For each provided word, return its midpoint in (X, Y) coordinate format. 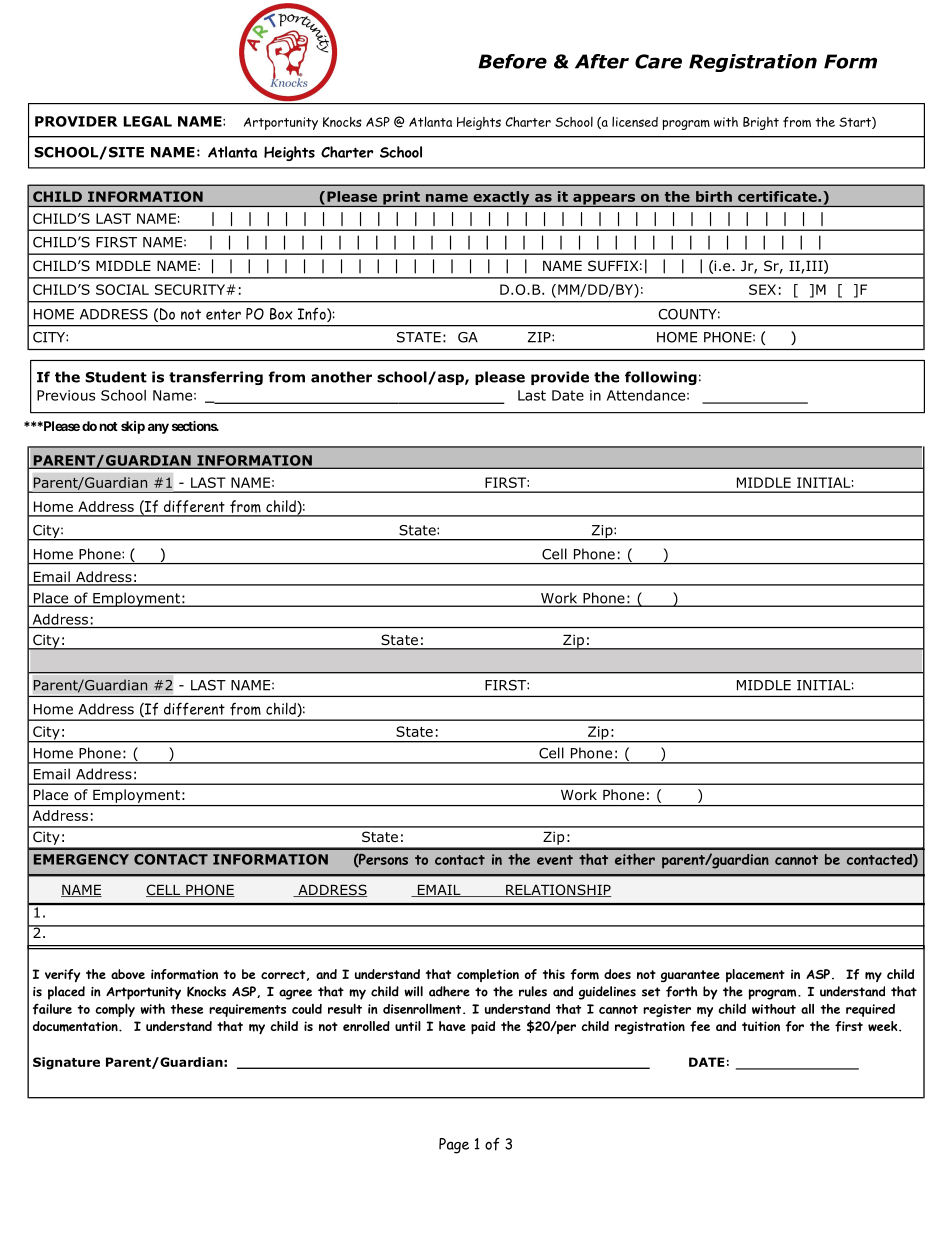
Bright (761, 123)
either (635, 859)
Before (512, 61)
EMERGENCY (81, 859)
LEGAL (147, 121)
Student (116, 377)
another (341, 377)
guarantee (690, 976)
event (555, 860)
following (661, 378)
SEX (762, 289)
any (158, 428)
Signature (66, 1063)
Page (454, 1146)
